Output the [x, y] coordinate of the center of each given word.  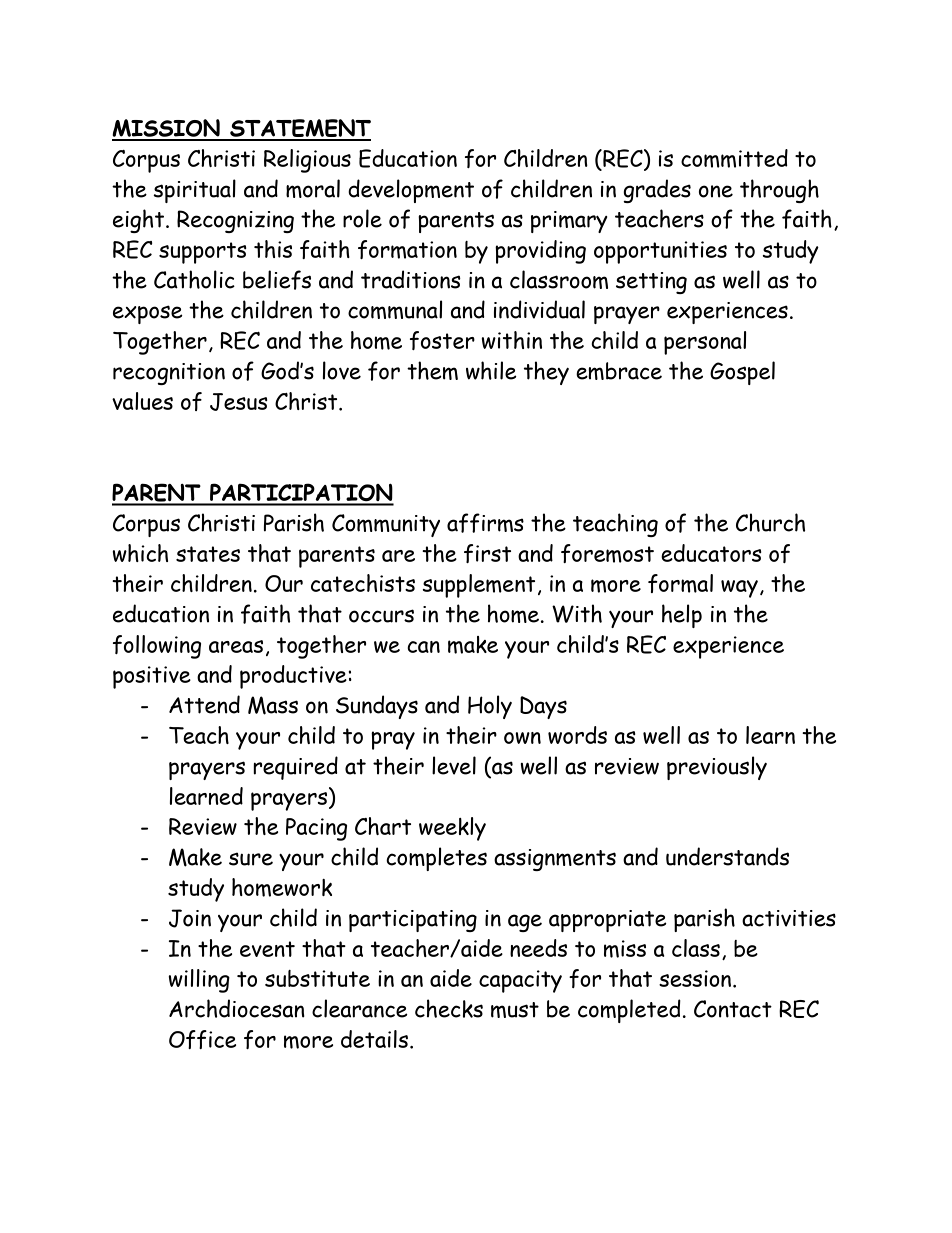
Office [202, 1039]
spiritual [194, 191]
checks [449, 1008]
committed [734, 158]
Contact [733, 1009]
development [411, 191]
